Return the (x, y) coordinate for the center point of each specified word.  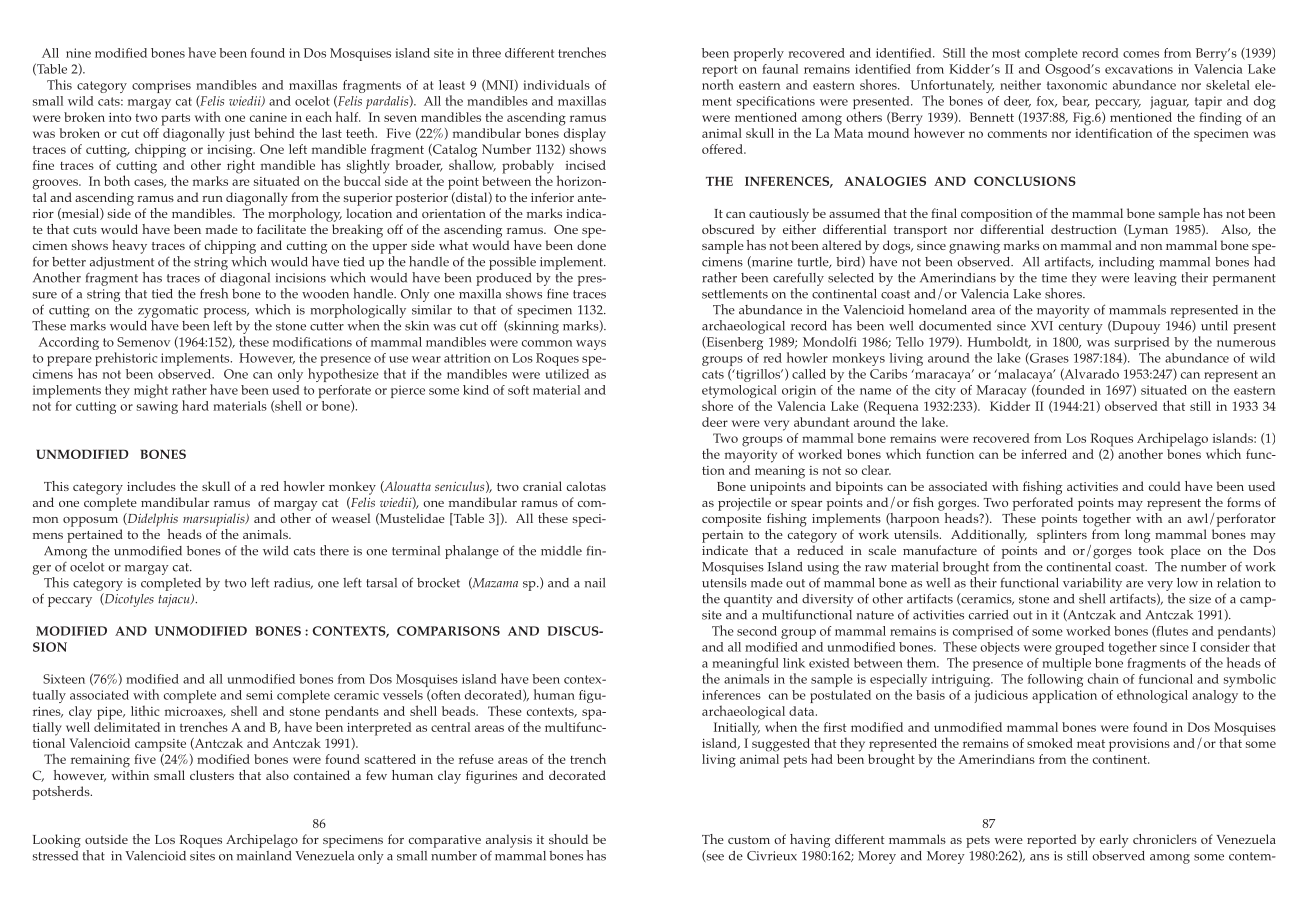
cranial (542, 486)
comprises (161, 86)
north (718, 84)
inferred (1044, 454)
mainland (264, 856)
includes (151, 486)
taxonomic (1077, 85)
